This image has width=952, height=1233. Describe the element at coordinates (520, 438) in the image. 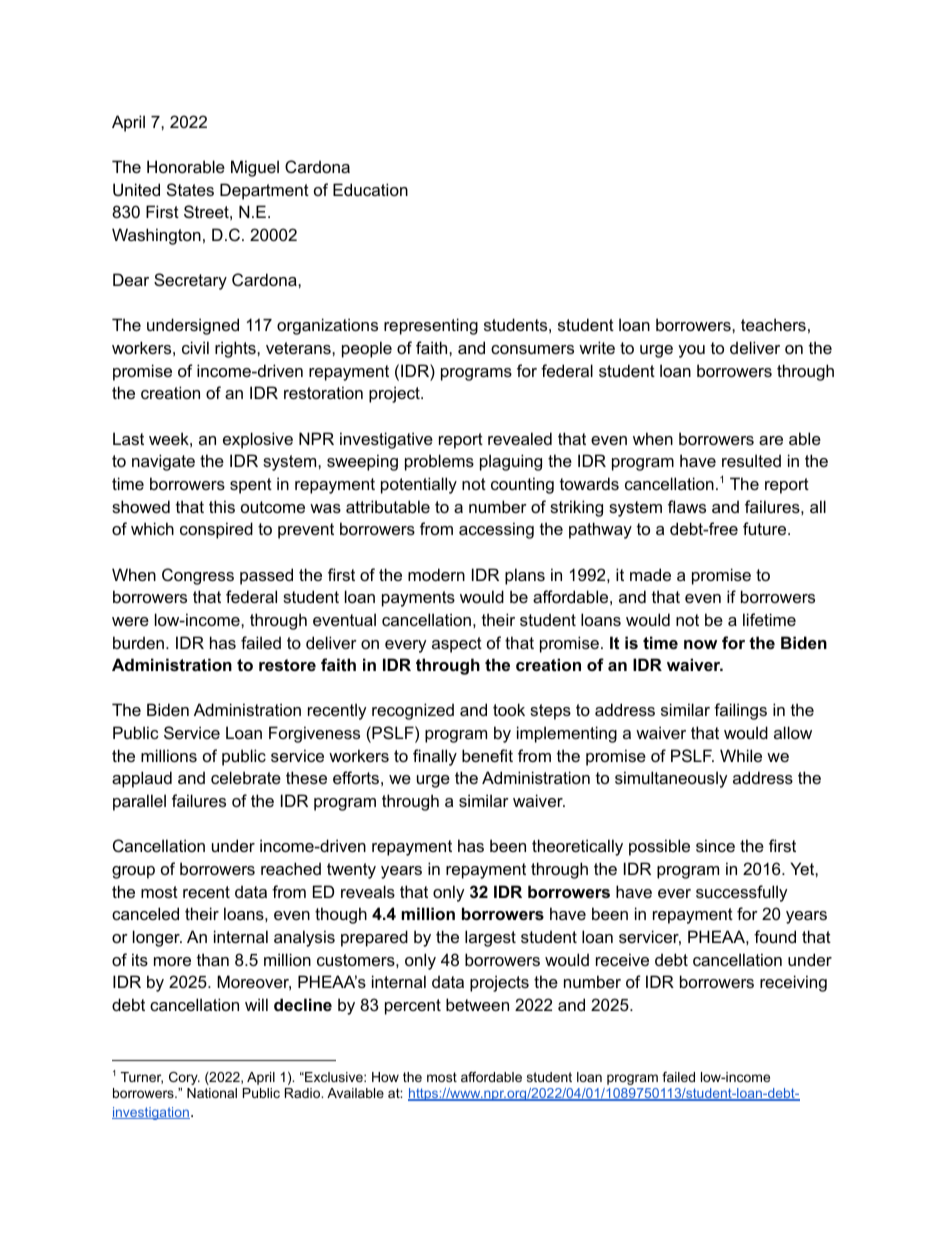

I see `revealed` at that location.
